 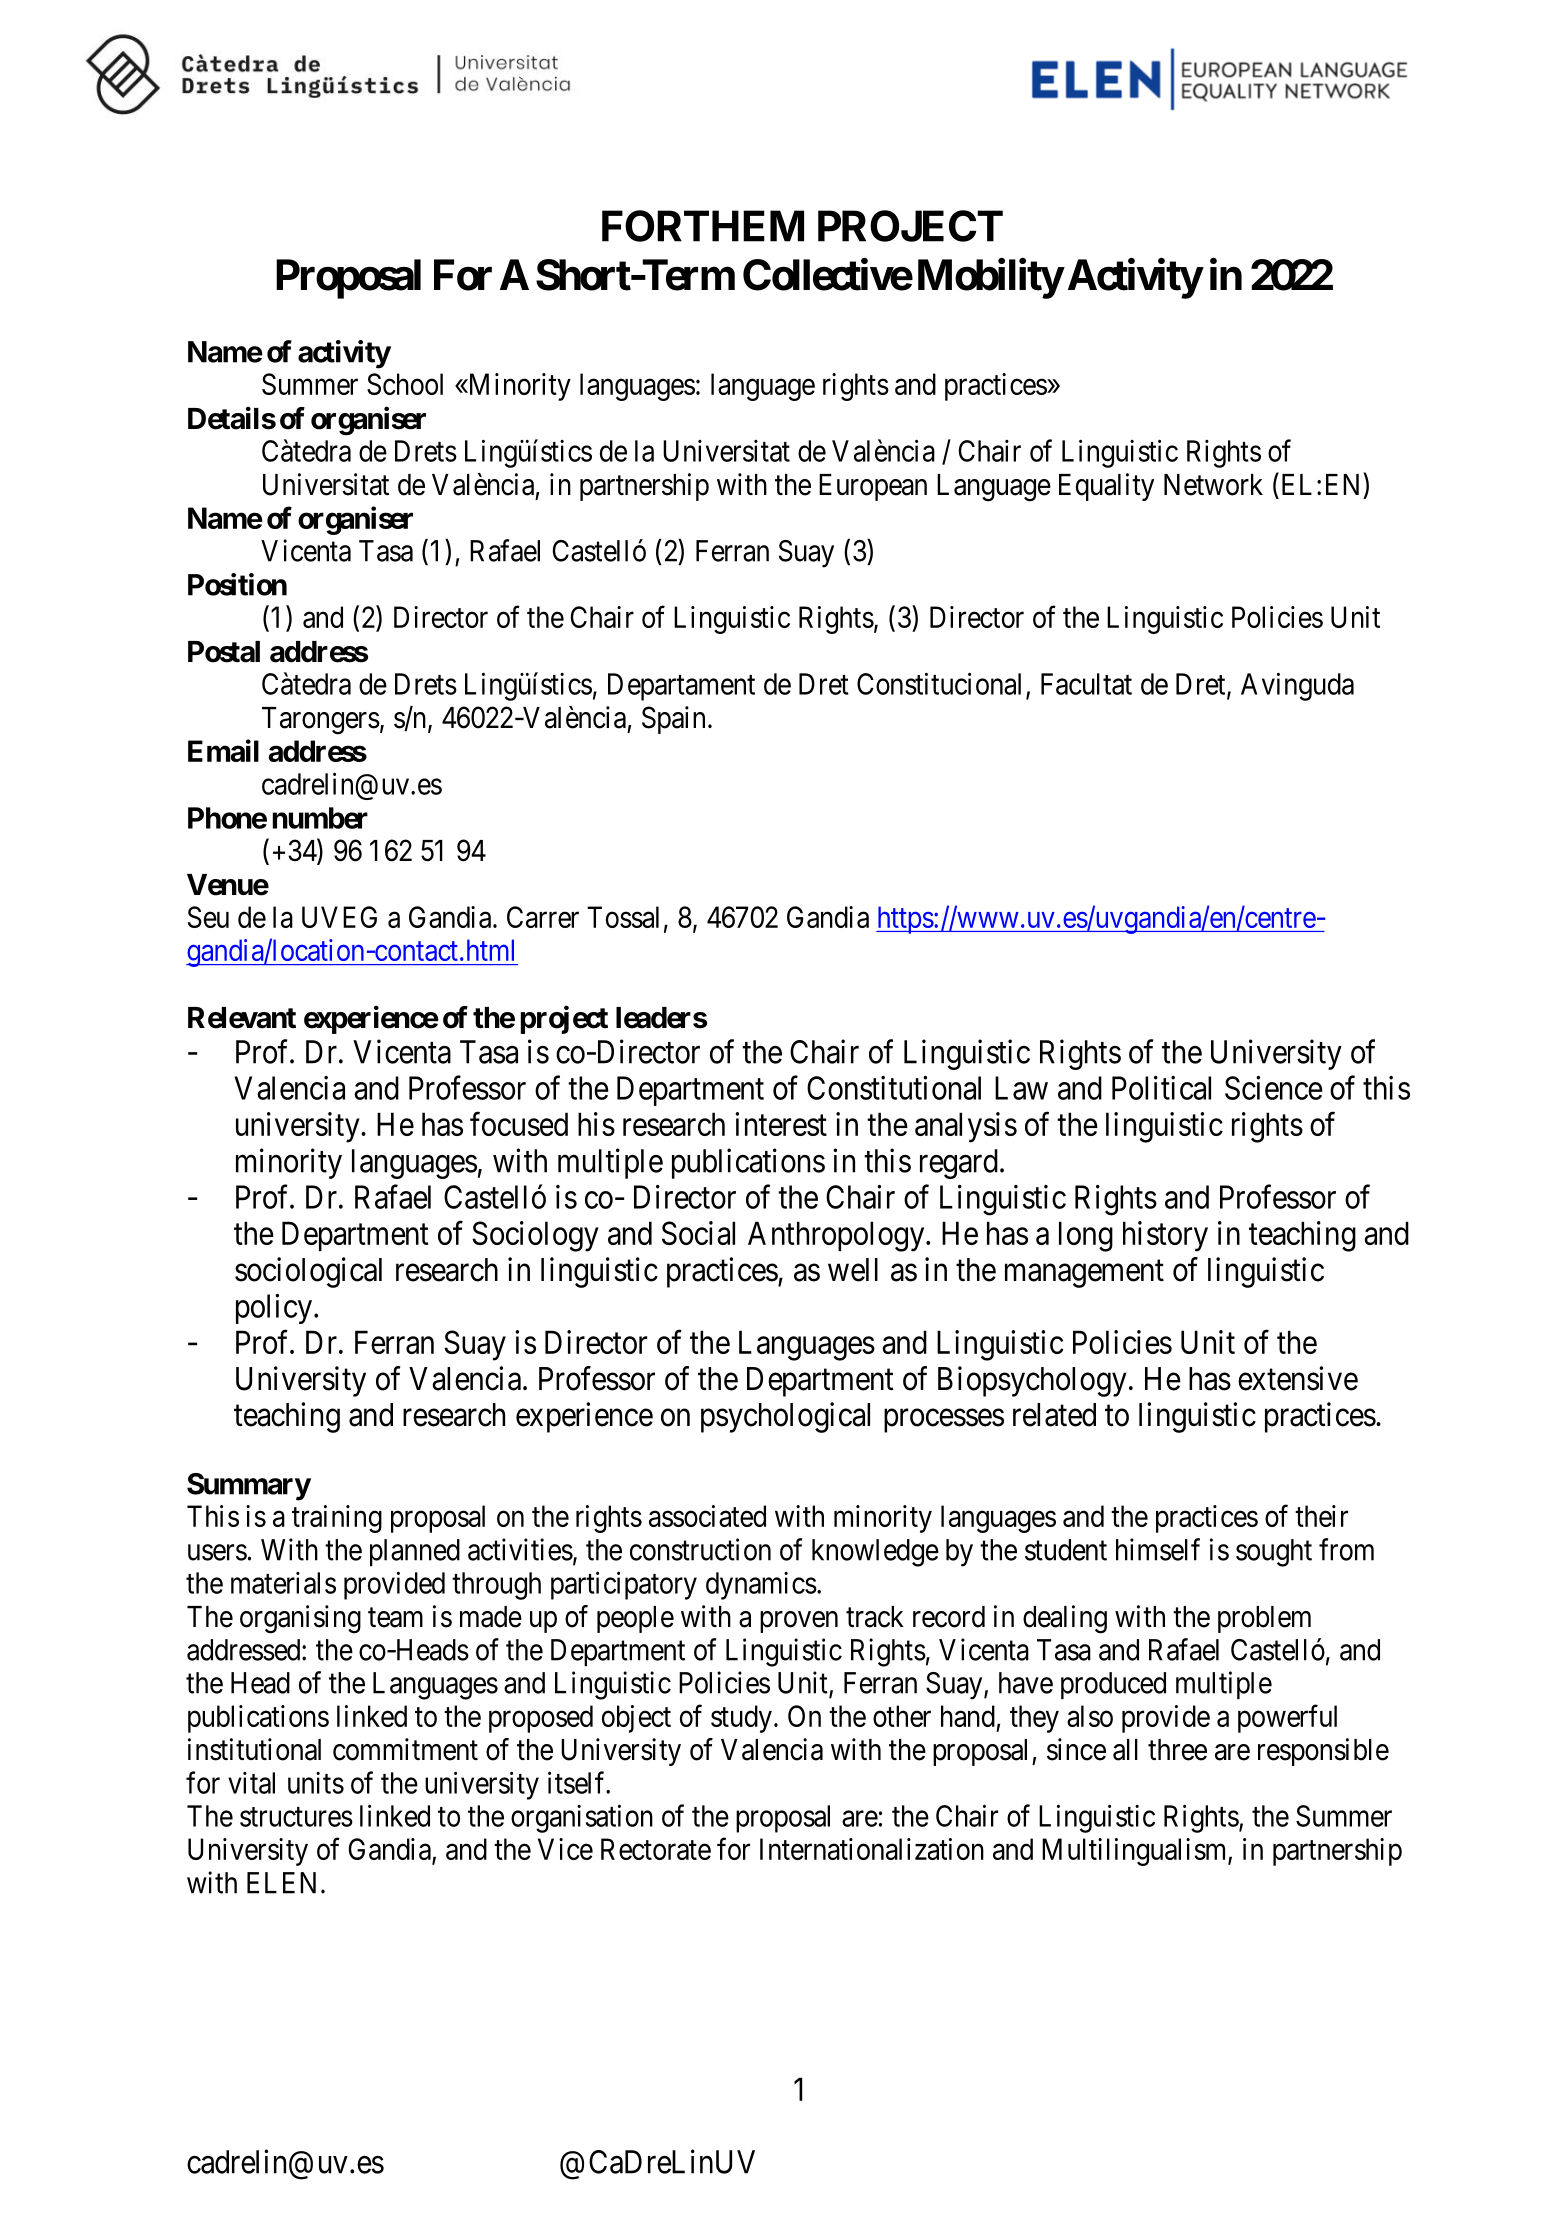 What do you see at coordinates (1177, 1750) in the page?
I see `three` at bounding box center [1177, 1750].
